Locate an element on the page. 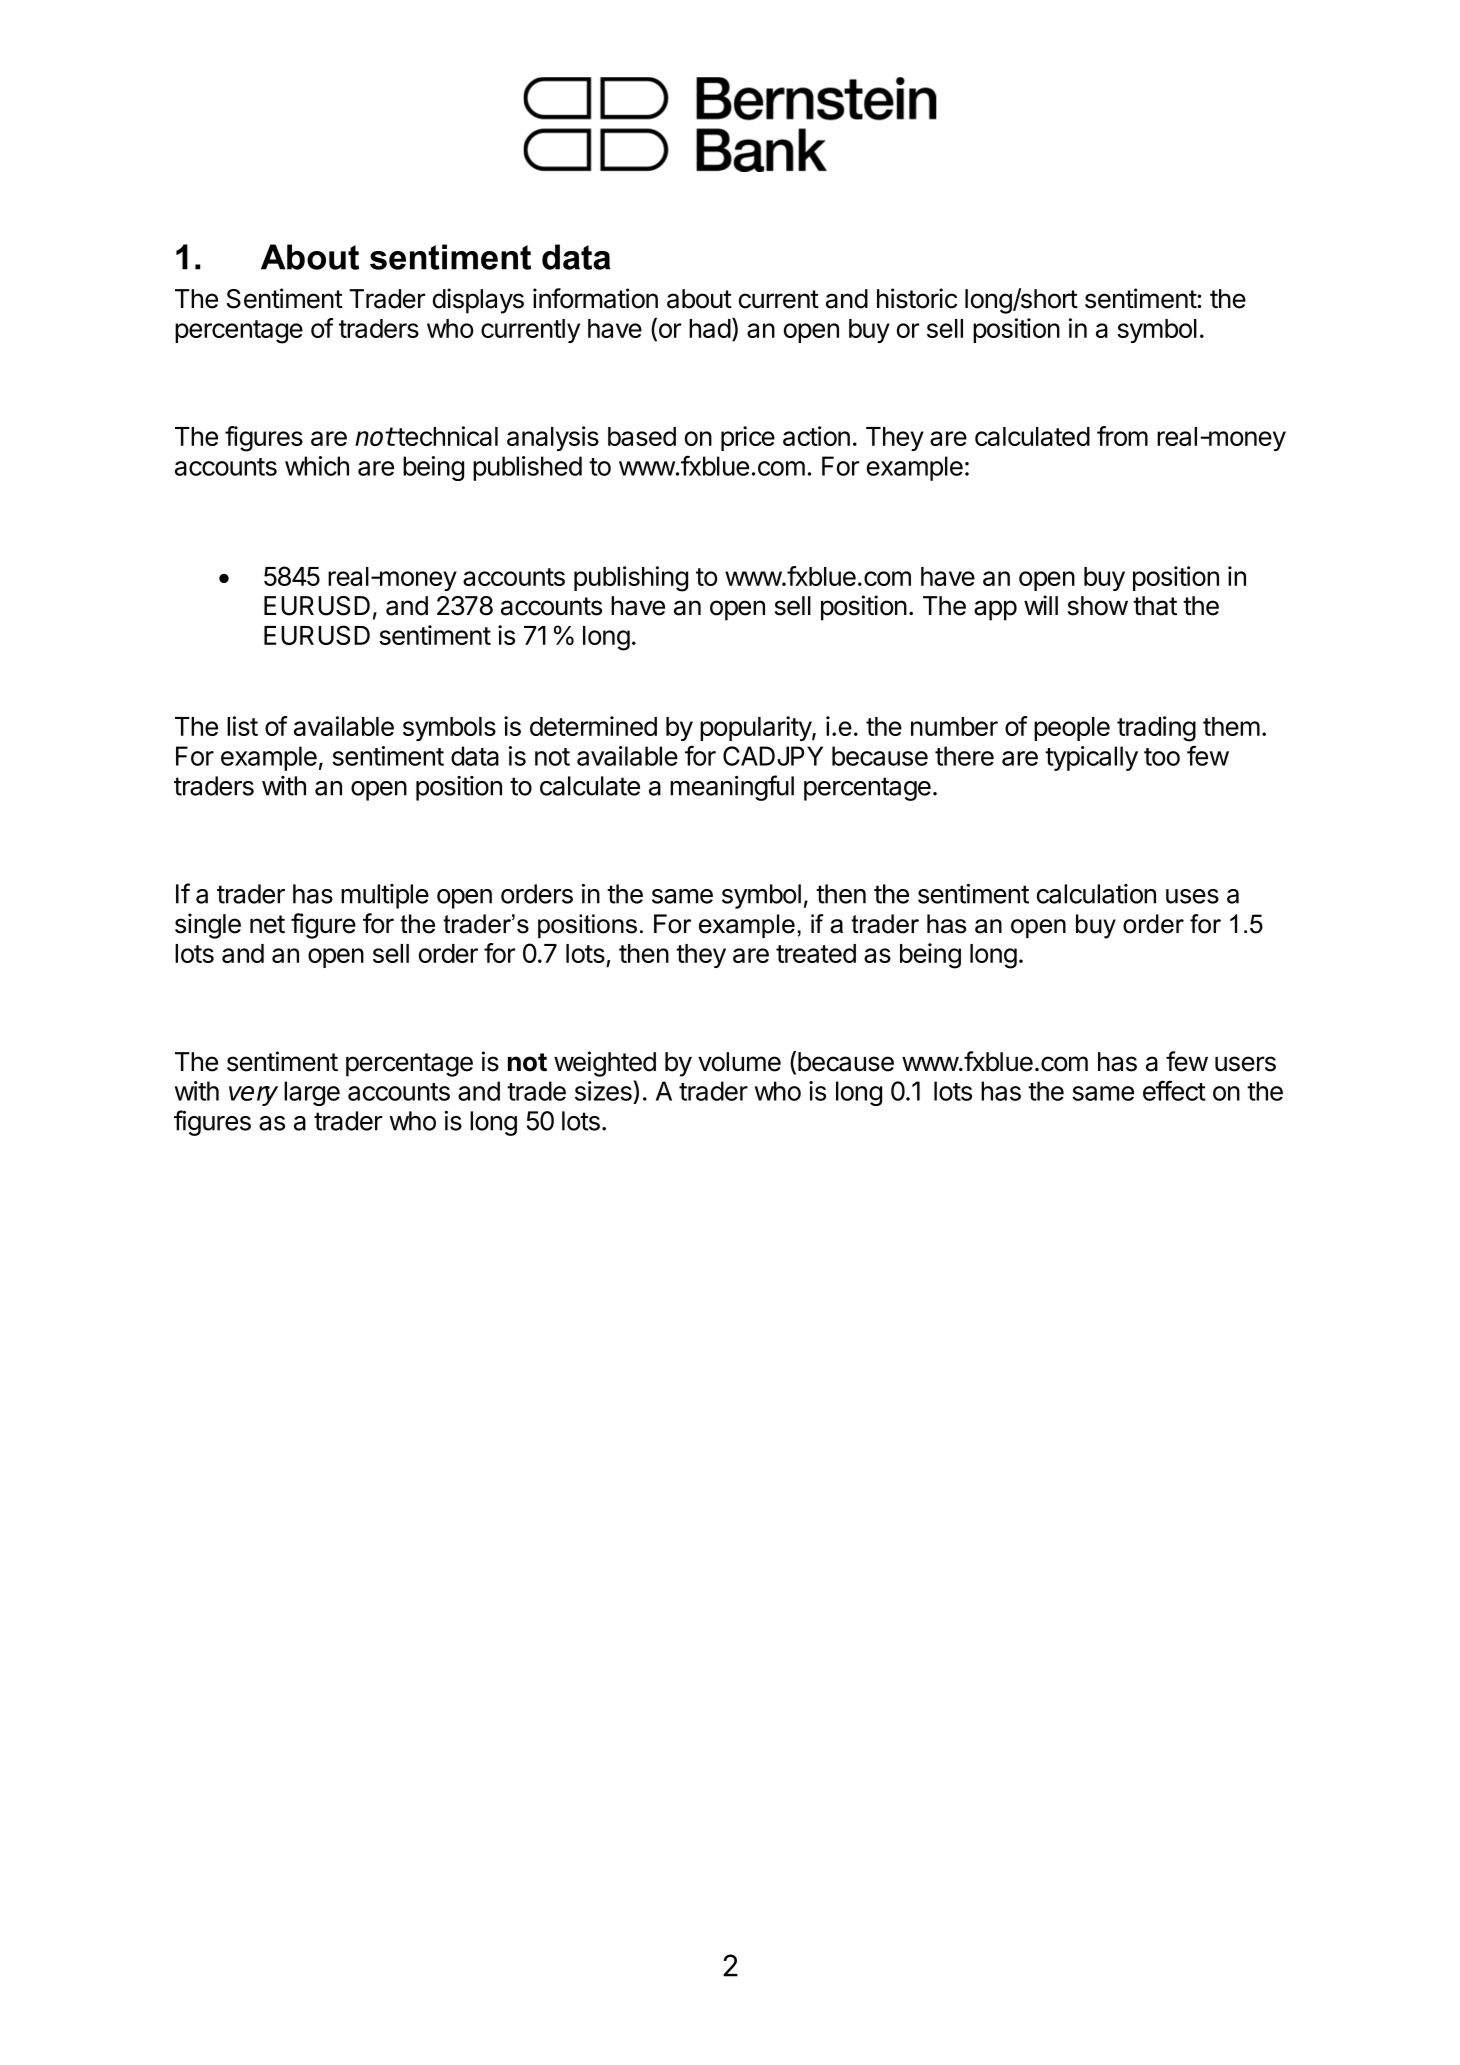 The height and width of the document is (2065, 1460). which is located at coordinates (317, 466).
